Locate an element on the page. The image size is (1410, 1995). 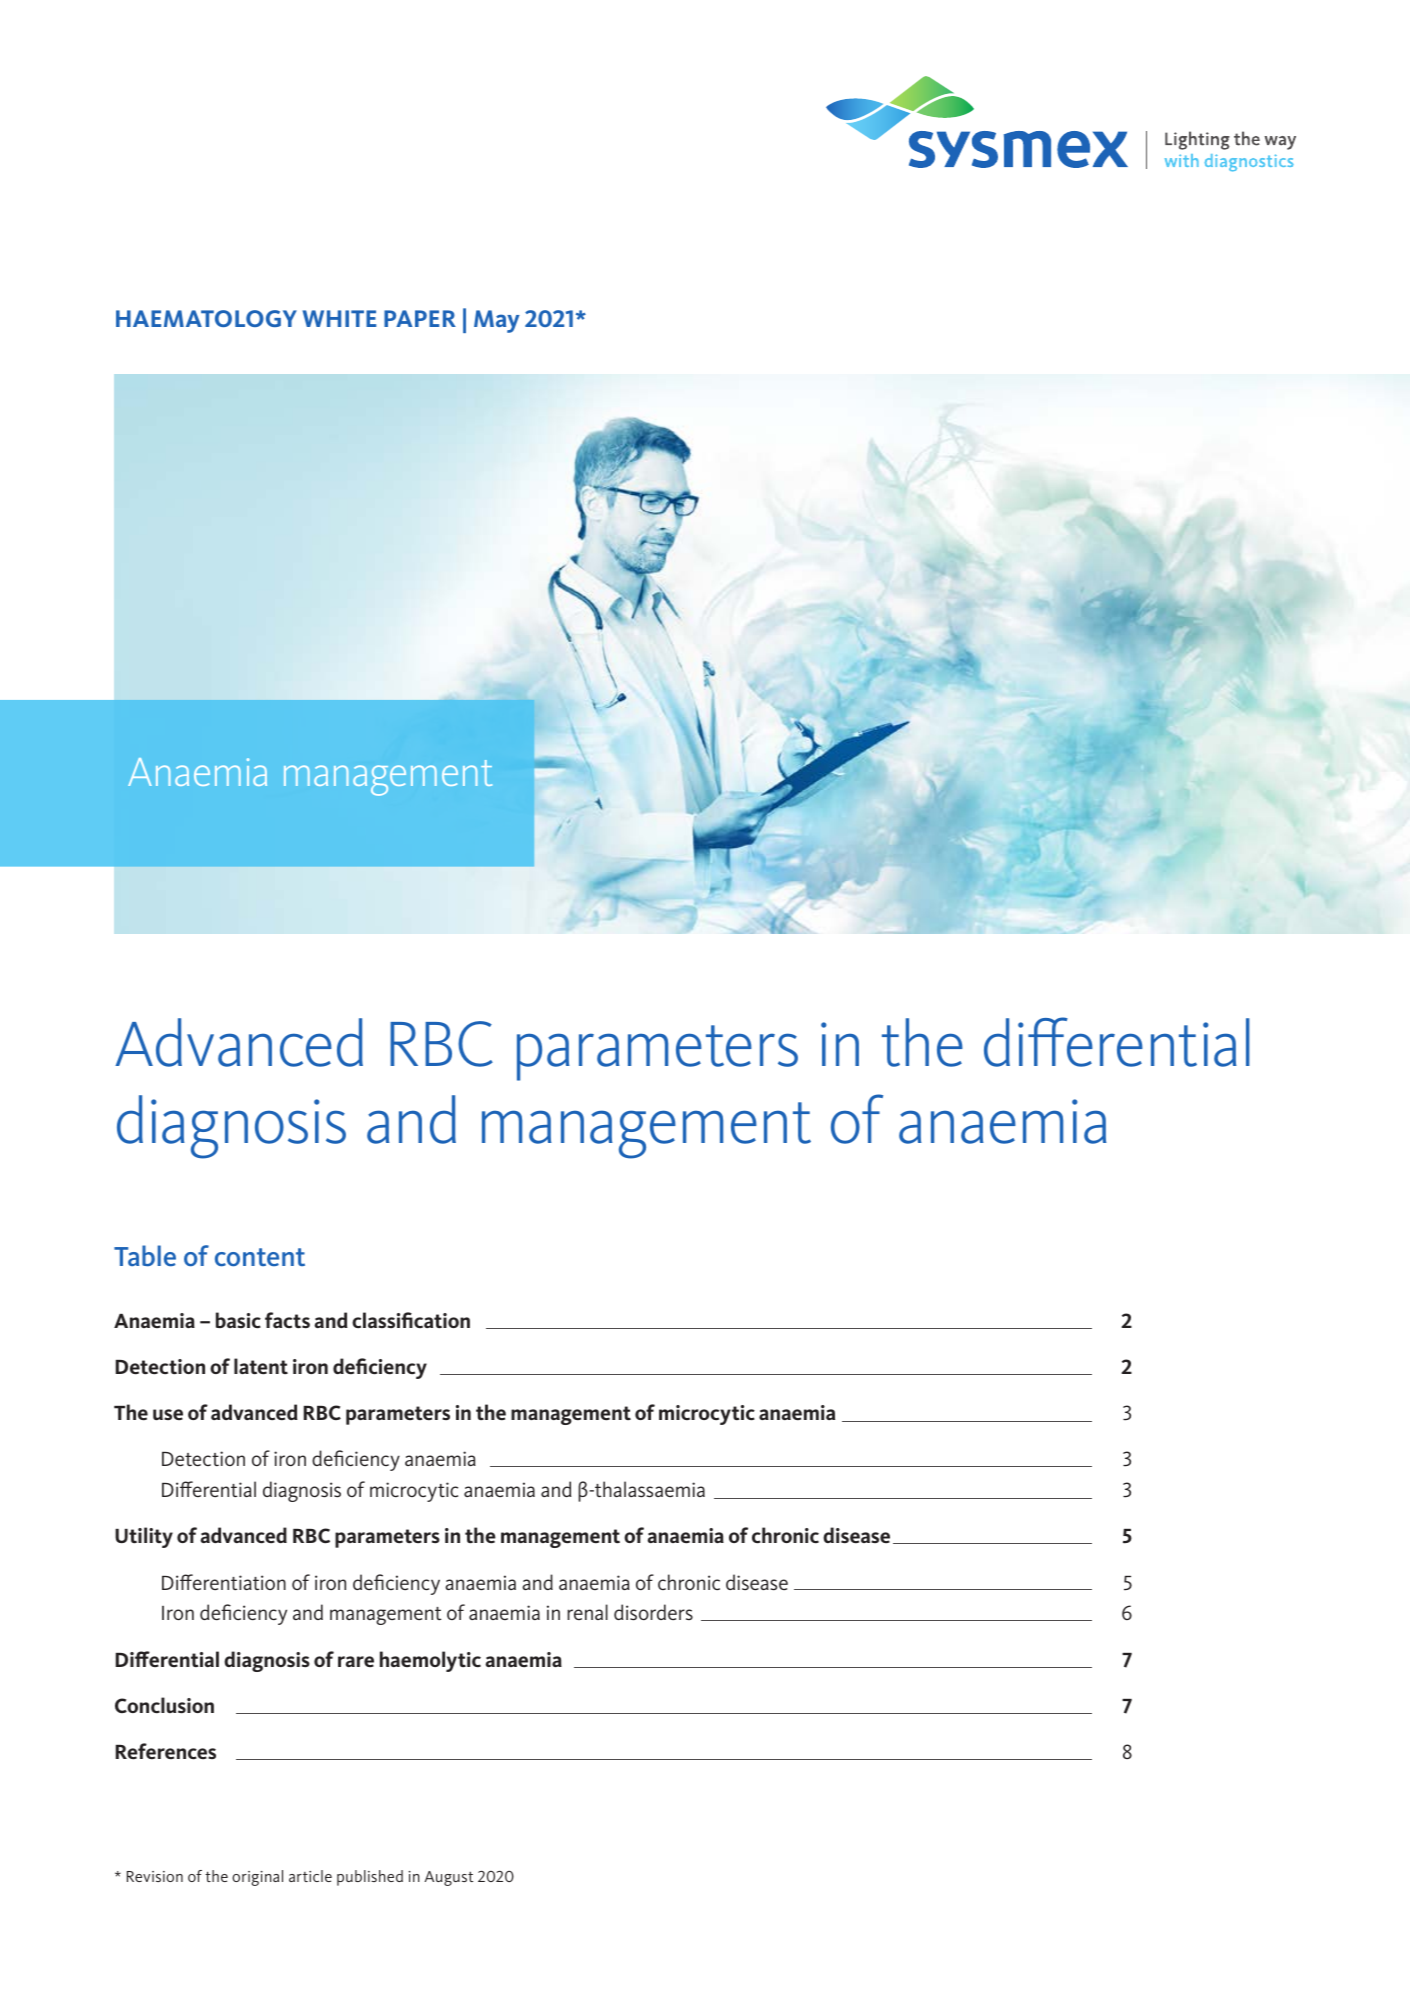
use is located at coordinates (168, 1414).
